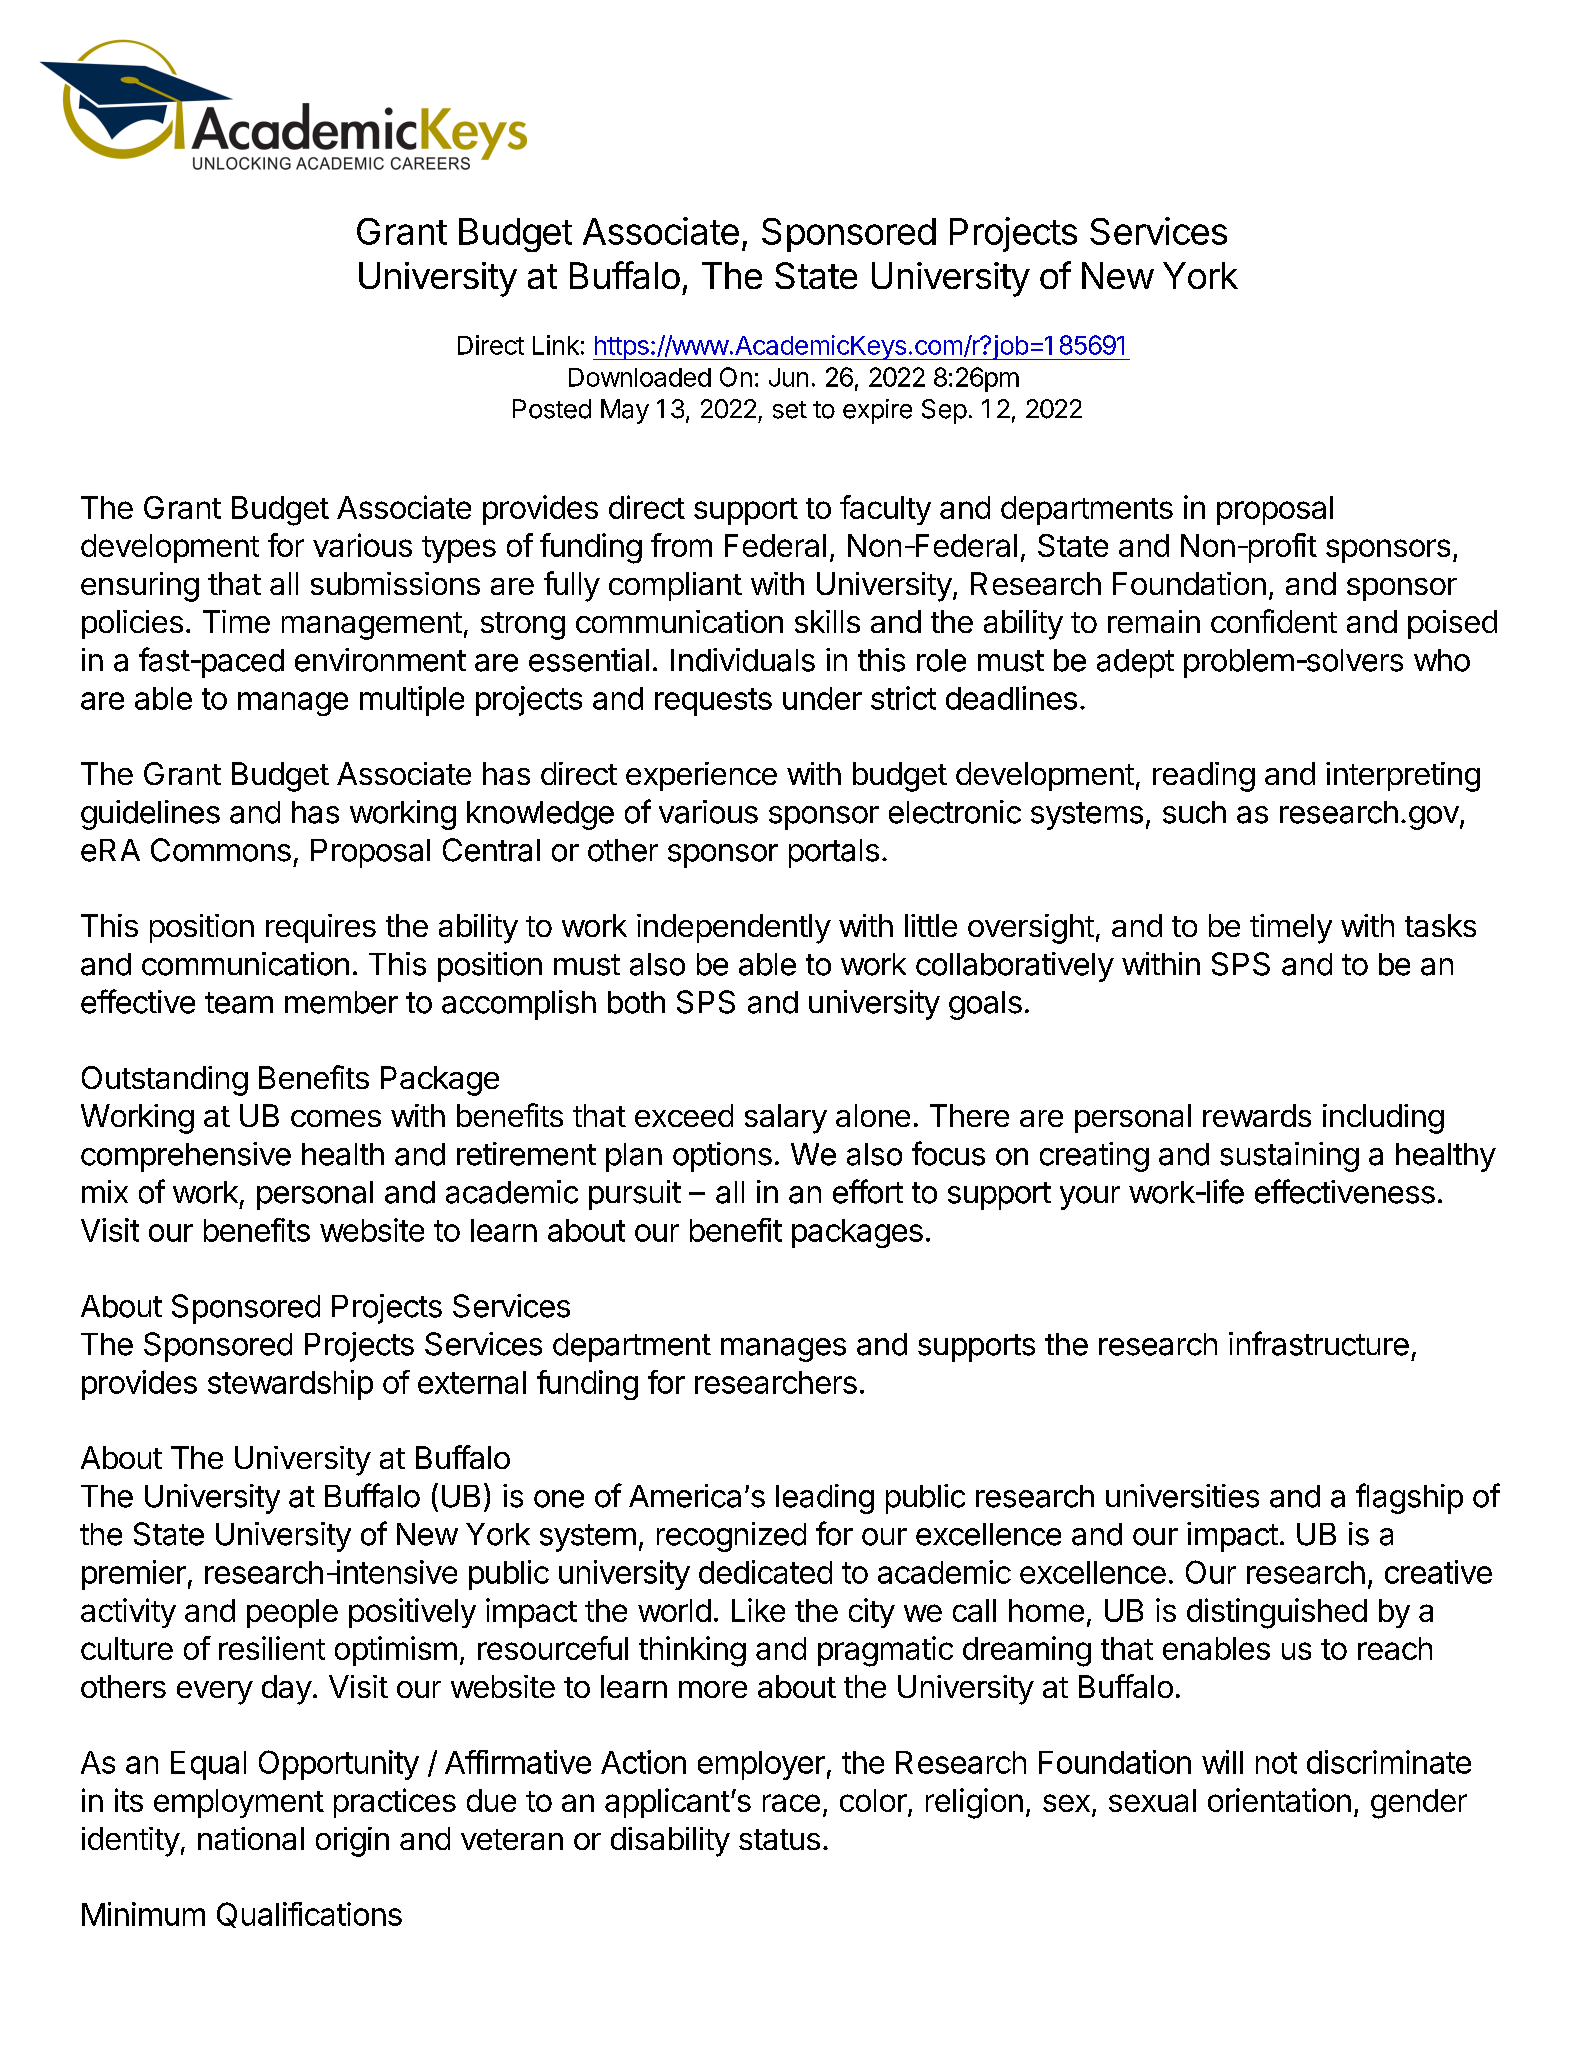 This page has width=1593, height=2062. I want to click on salary, so click(786, 1119).
